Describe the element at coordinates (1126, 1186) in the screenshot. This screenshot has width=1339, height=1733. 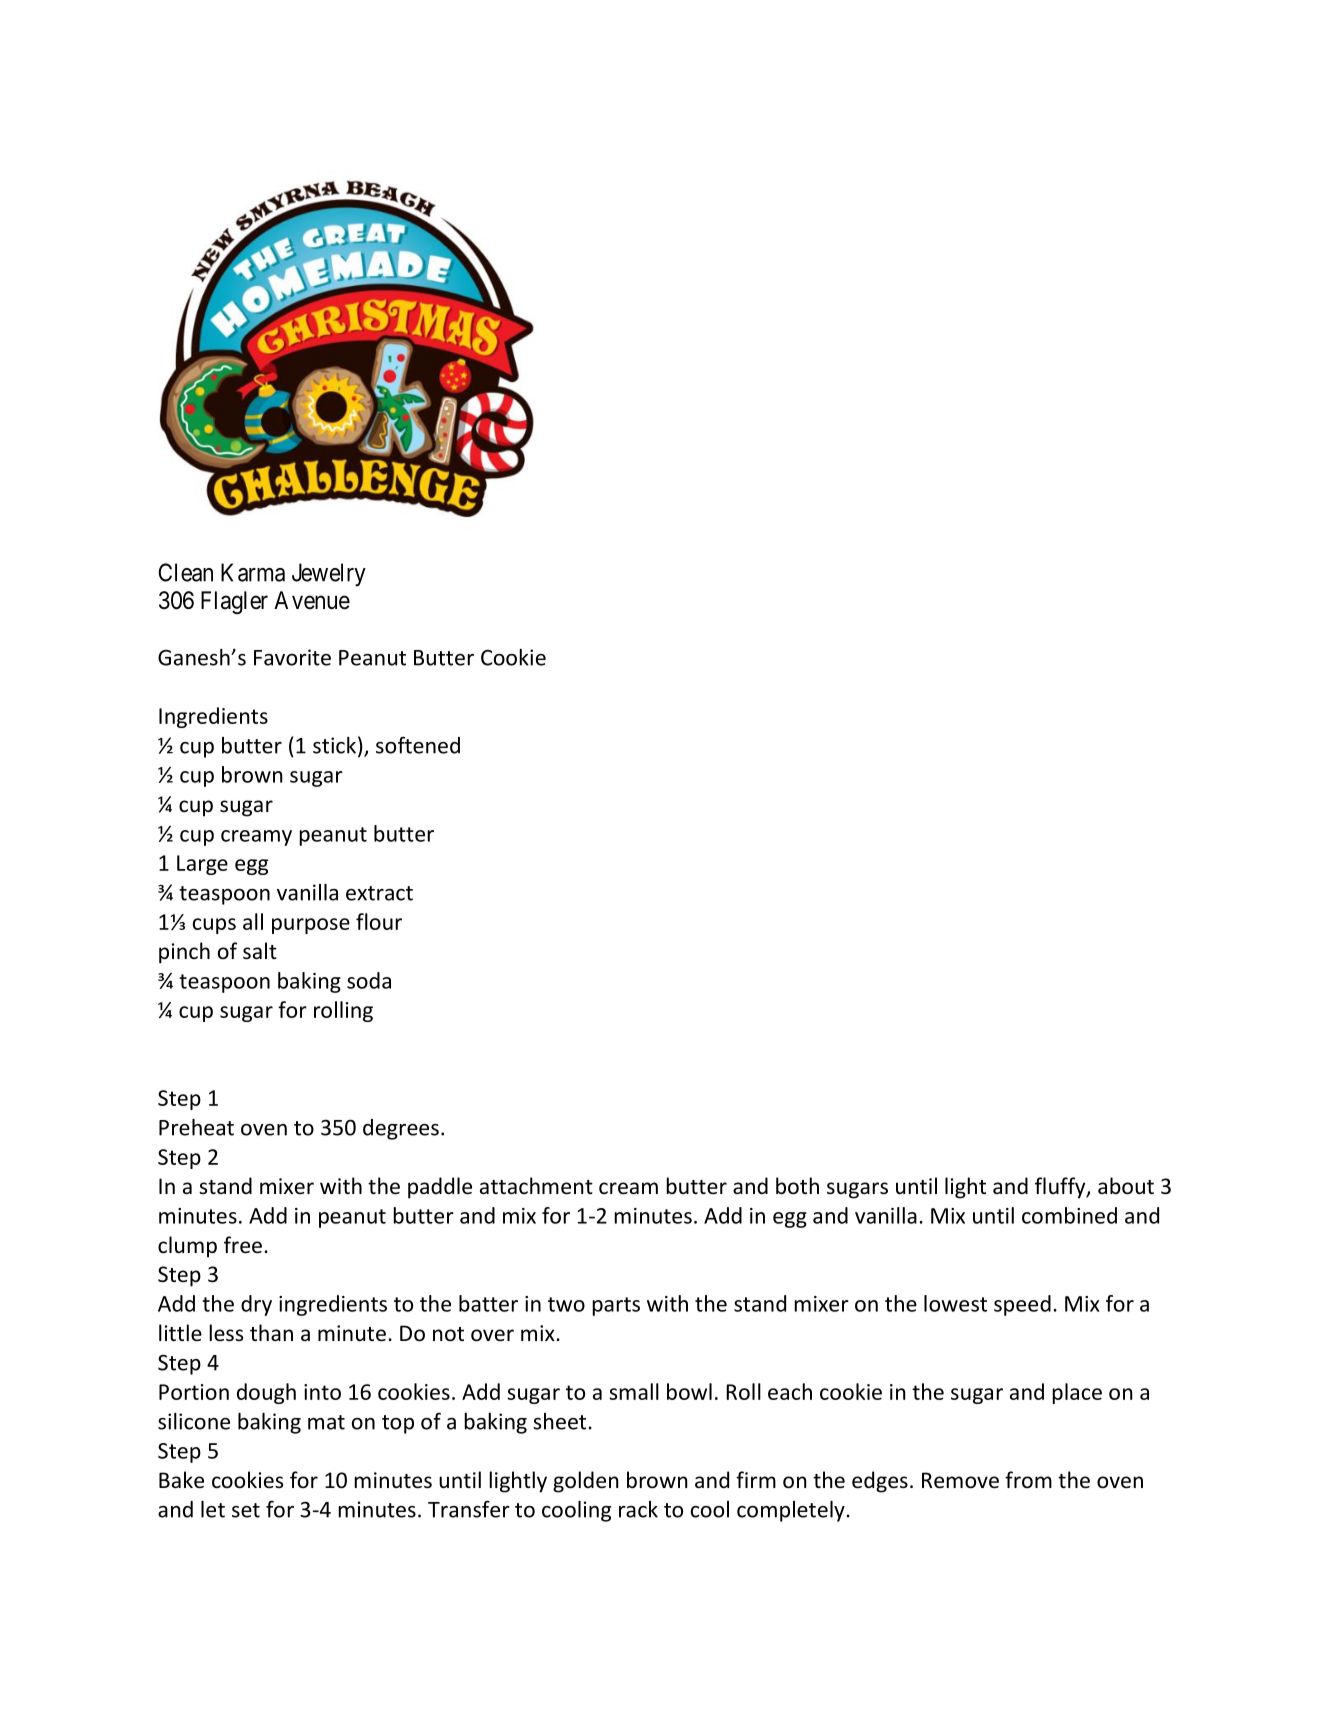
I see `about` at that location.
